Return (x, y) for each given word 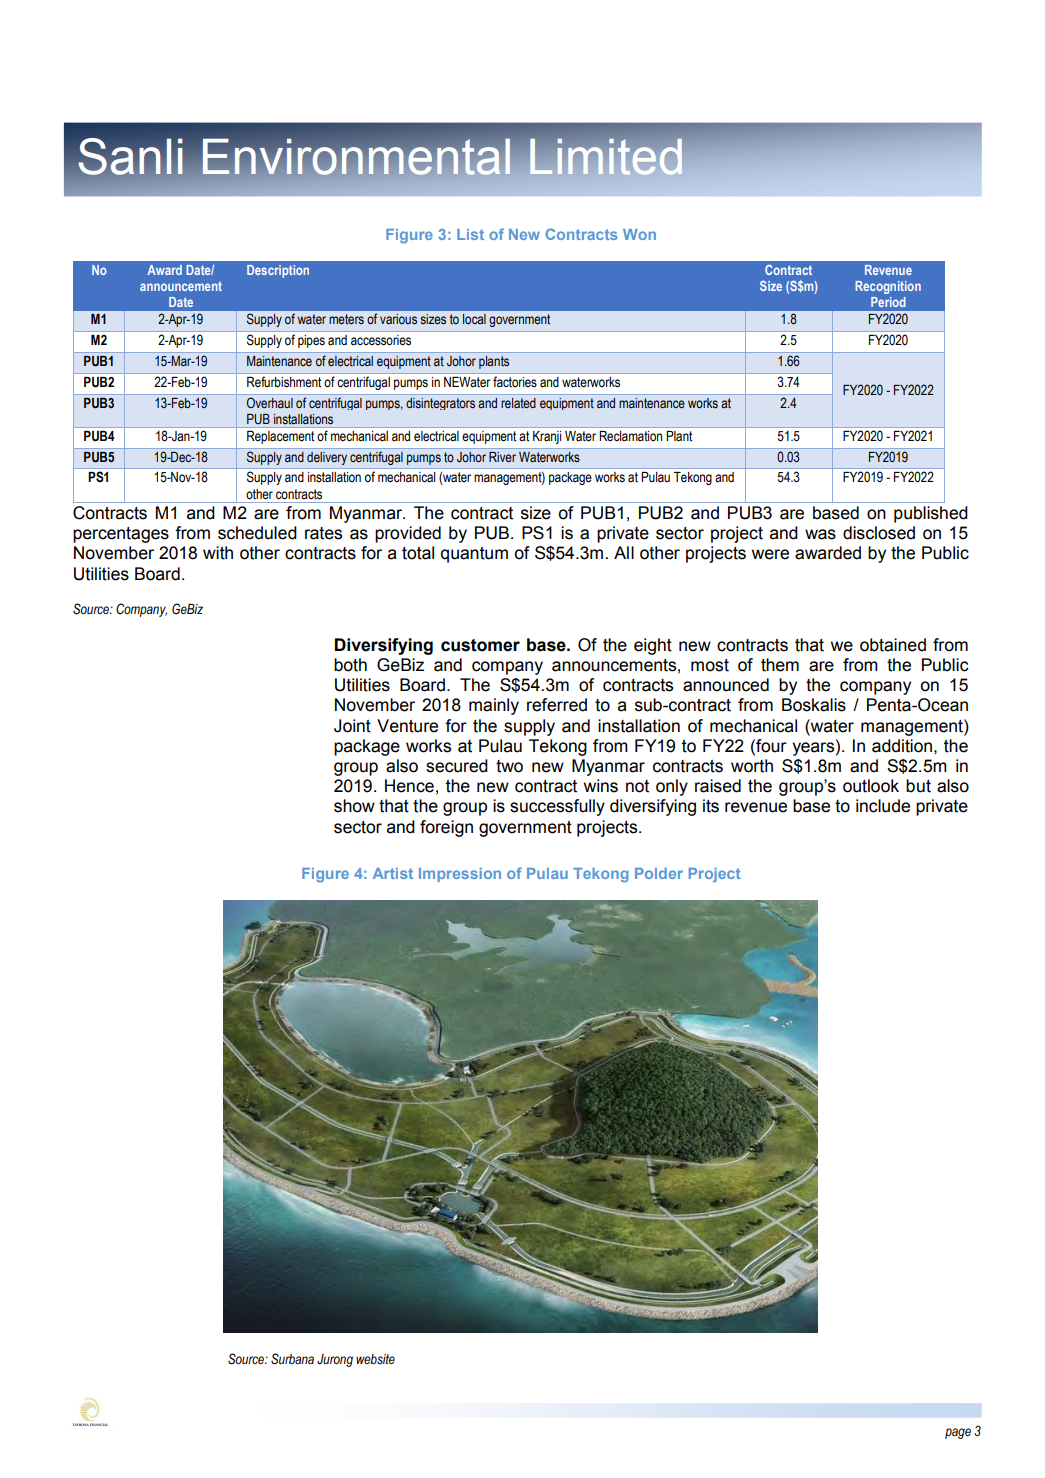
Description (278, 271)
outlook (871, 786)
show (354, 806)
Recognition (888, 287)
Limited (606, 157)
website (375, 1359)
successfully (557, 807)
